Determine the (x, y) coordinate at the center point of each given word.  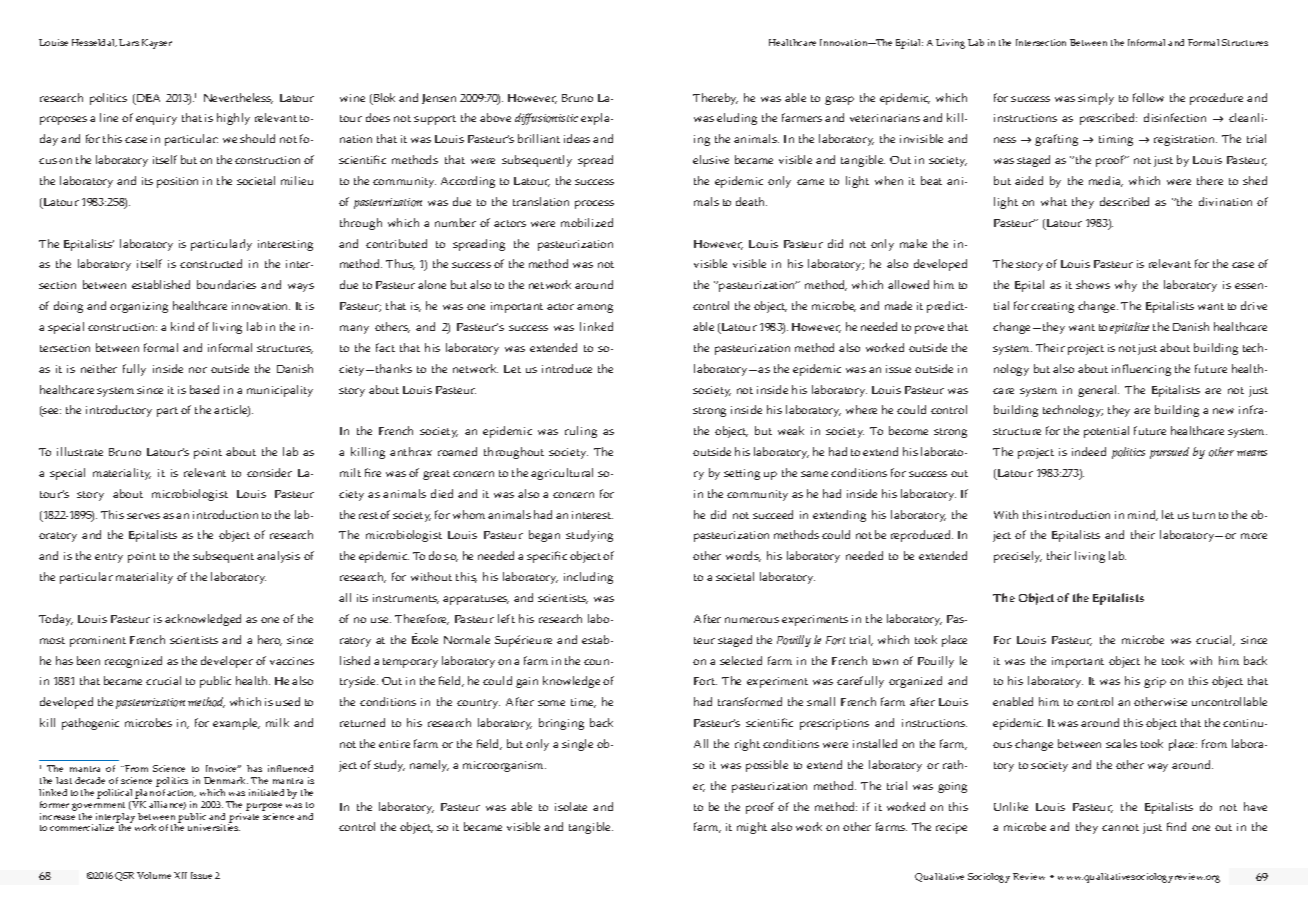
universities (214, 827)
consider (269, 472)
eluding (737, 119)
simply (1096, 99)
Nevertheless (238, 98)
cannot (1120, 827)
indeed (1089, 451)
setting (742, 474)
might (752, 828)
